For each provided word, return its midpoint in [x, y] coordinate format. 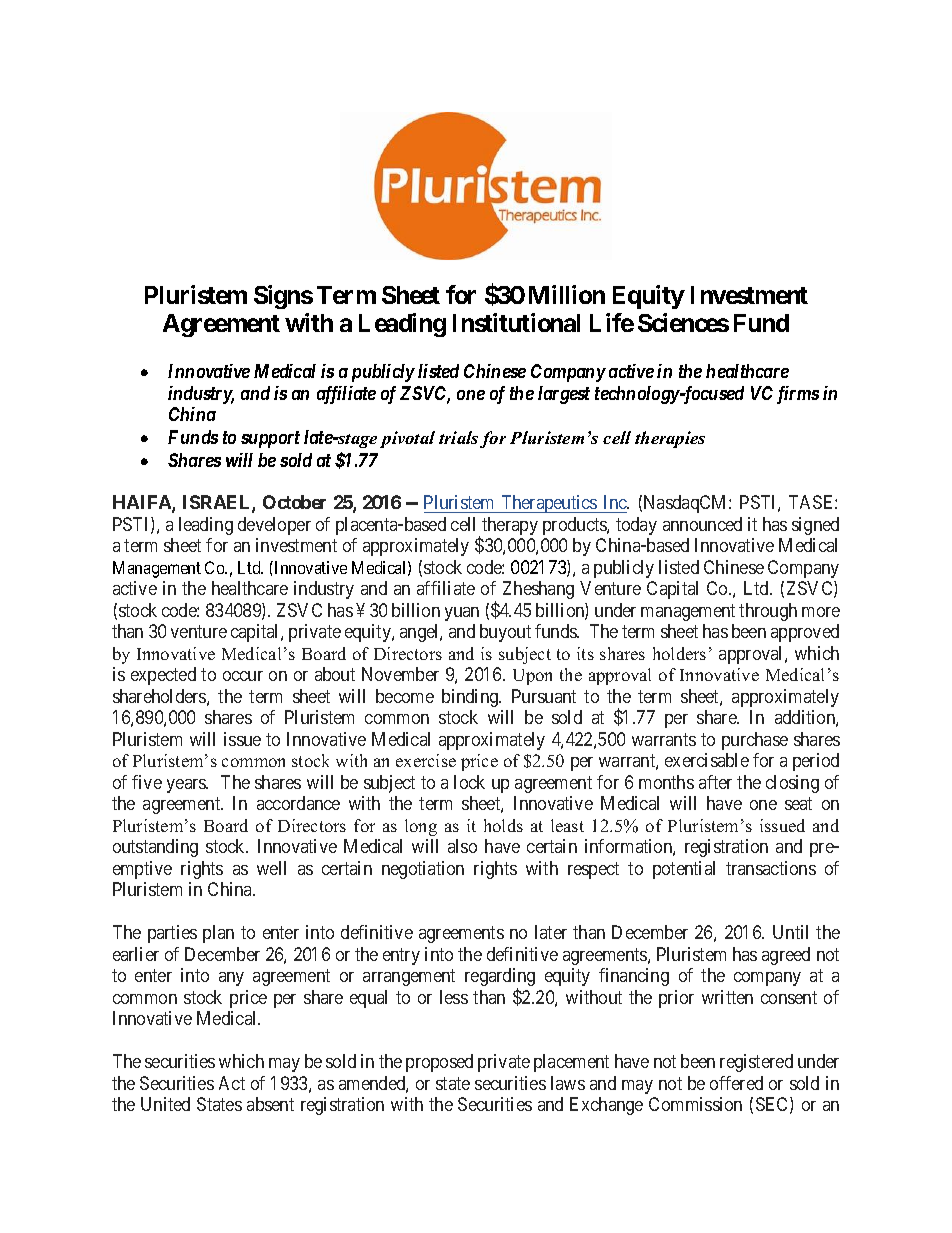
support [270, 439]
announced [702, 524]
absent [270, 1104]
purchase [755, 741]
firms [798, 395]
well [271, 868]
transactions [771, 868]
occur [243, 676]
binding [471, 698]
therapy [510, 526]
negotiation [423, 870]
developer [274, 526]
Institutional [516, 322]
